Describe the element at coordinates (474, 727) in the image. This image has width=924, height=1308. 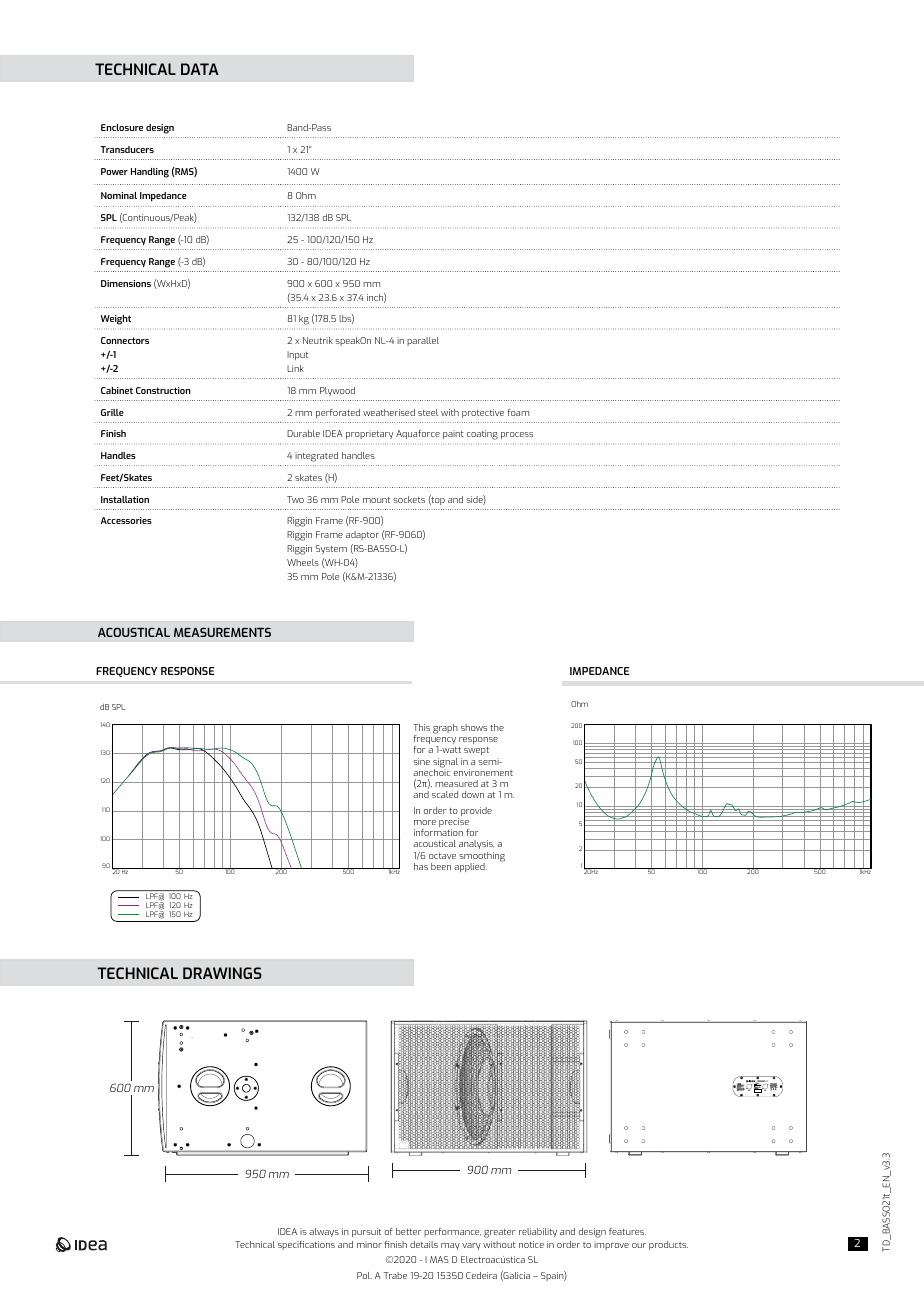
I see `shows` at that location.
